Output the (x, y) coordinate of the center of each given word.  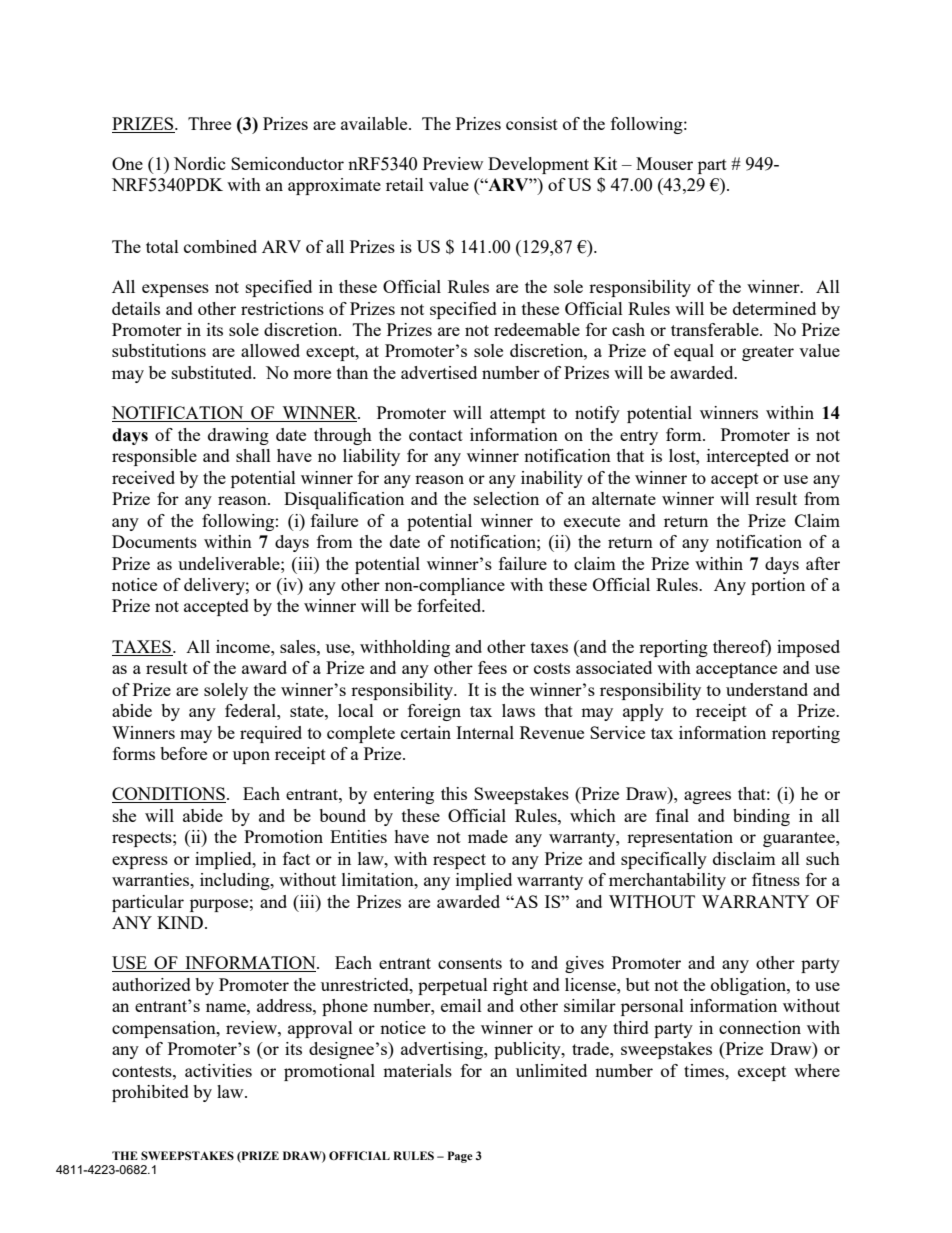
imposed (808, 648)
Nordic (200, 163)
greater (768, 353)
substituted (213, 372)
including (236, 881)
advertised (439, 372)
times (705, 1070)
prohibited (150, 1093)
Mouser (664, 163)
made (488, 836)
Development (538, 165)
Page (460, 1157)
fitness (776, 879)
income (244, 646)
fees (492, 667)
